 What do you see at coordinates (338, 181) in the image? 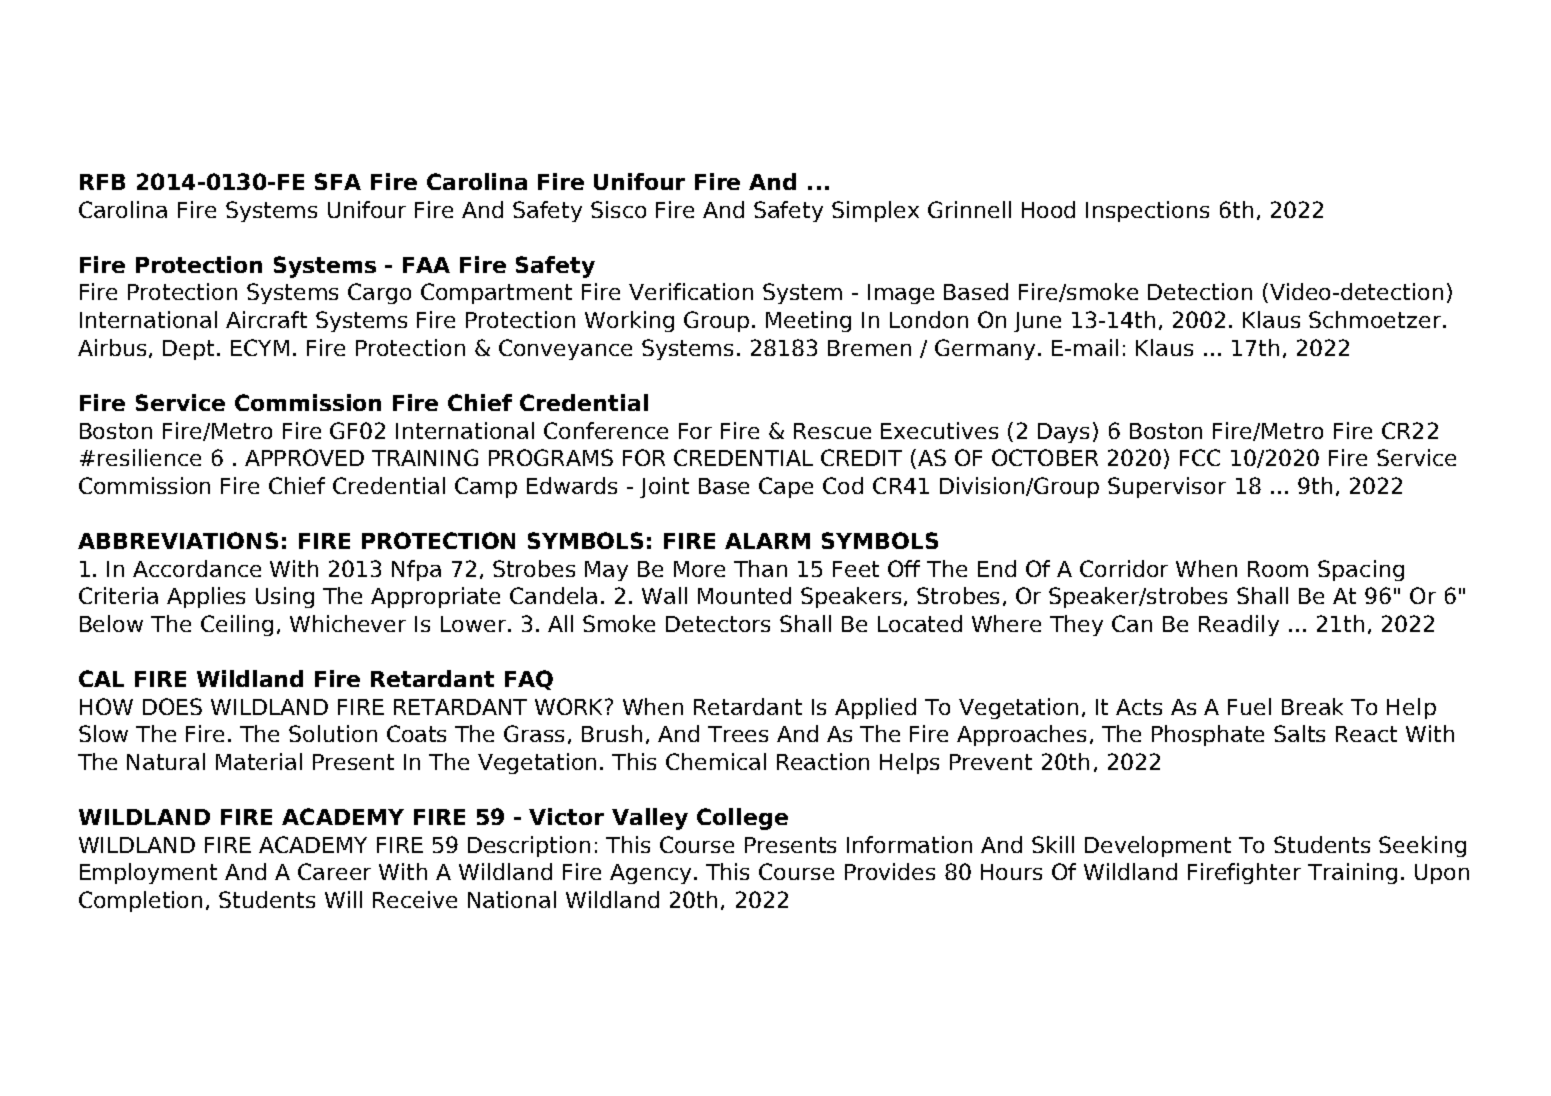
I see `SFA` at bounding box center [338, 181].
